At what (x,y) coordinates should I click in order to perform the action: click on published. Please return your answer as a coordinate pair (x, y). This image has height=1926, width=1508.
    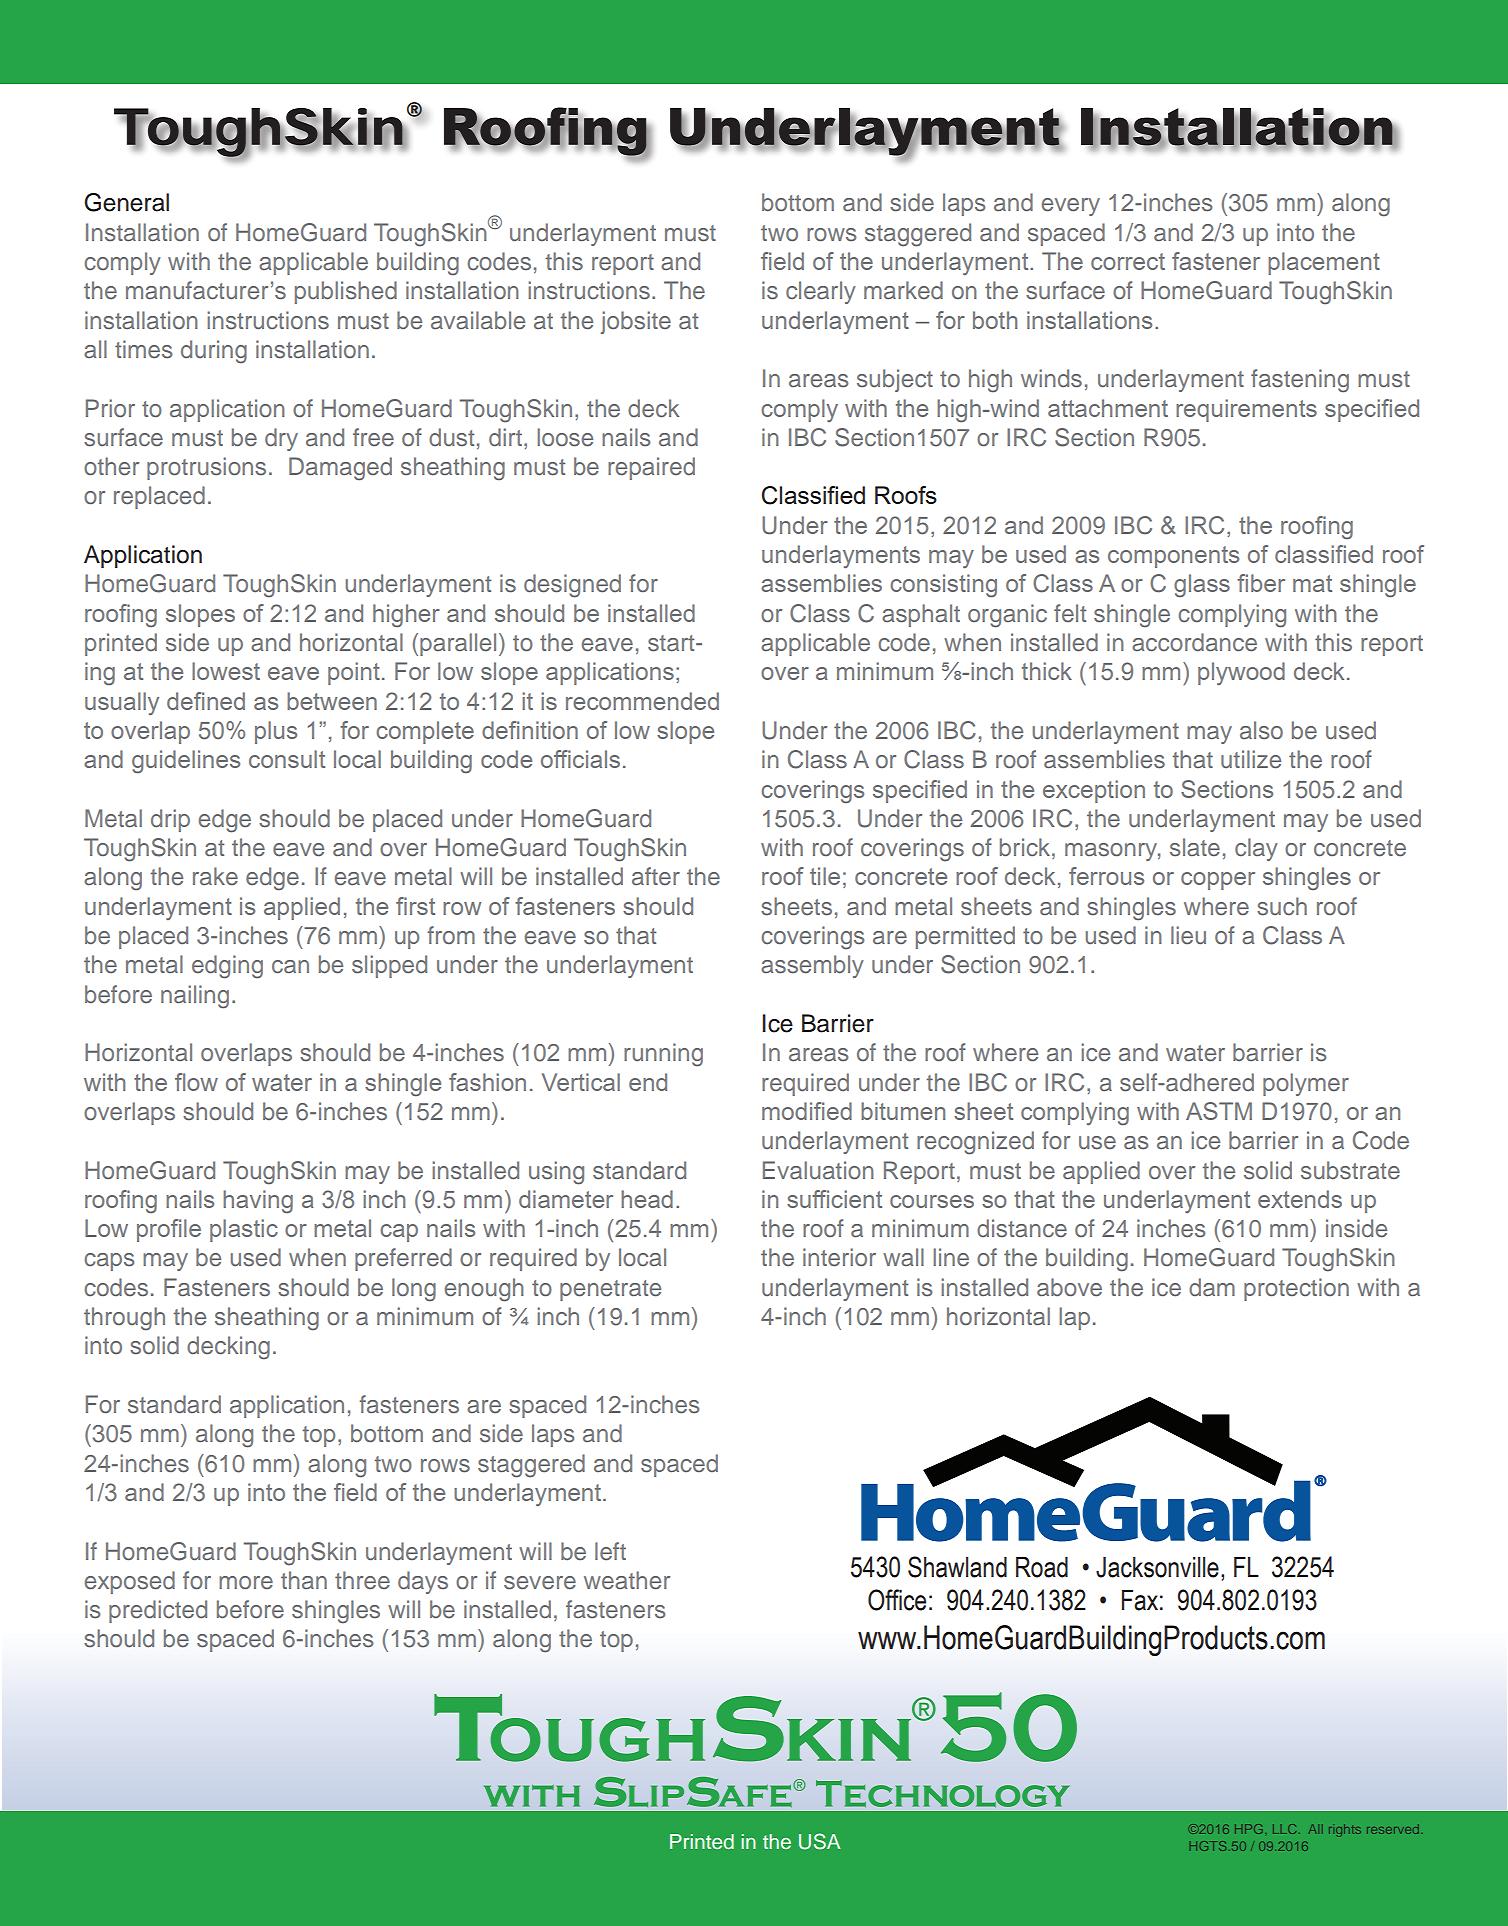
    Looking at the image, I should click on (346, 292).
